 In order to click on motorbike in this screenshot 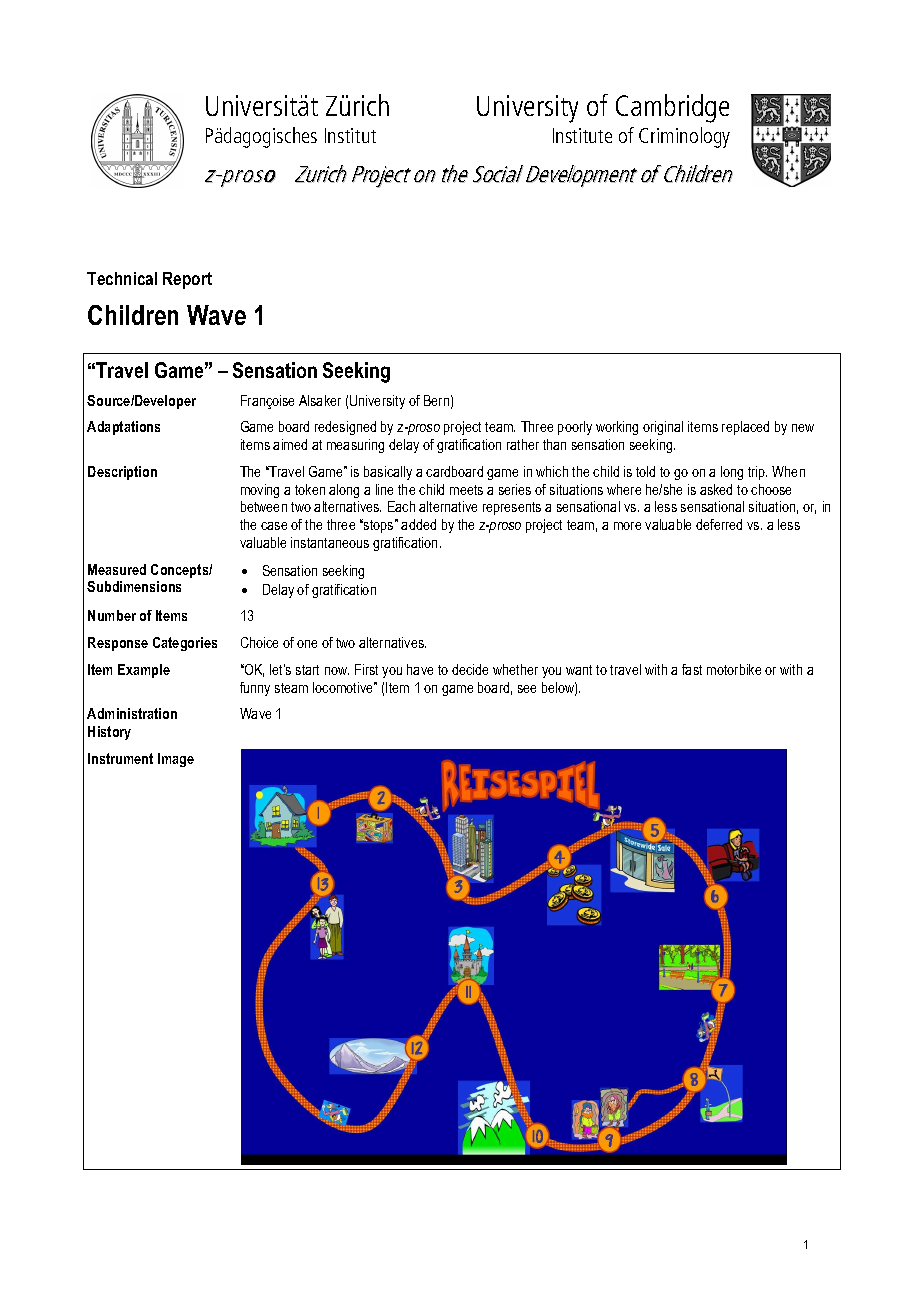, I will do `click(734, 669)`.
